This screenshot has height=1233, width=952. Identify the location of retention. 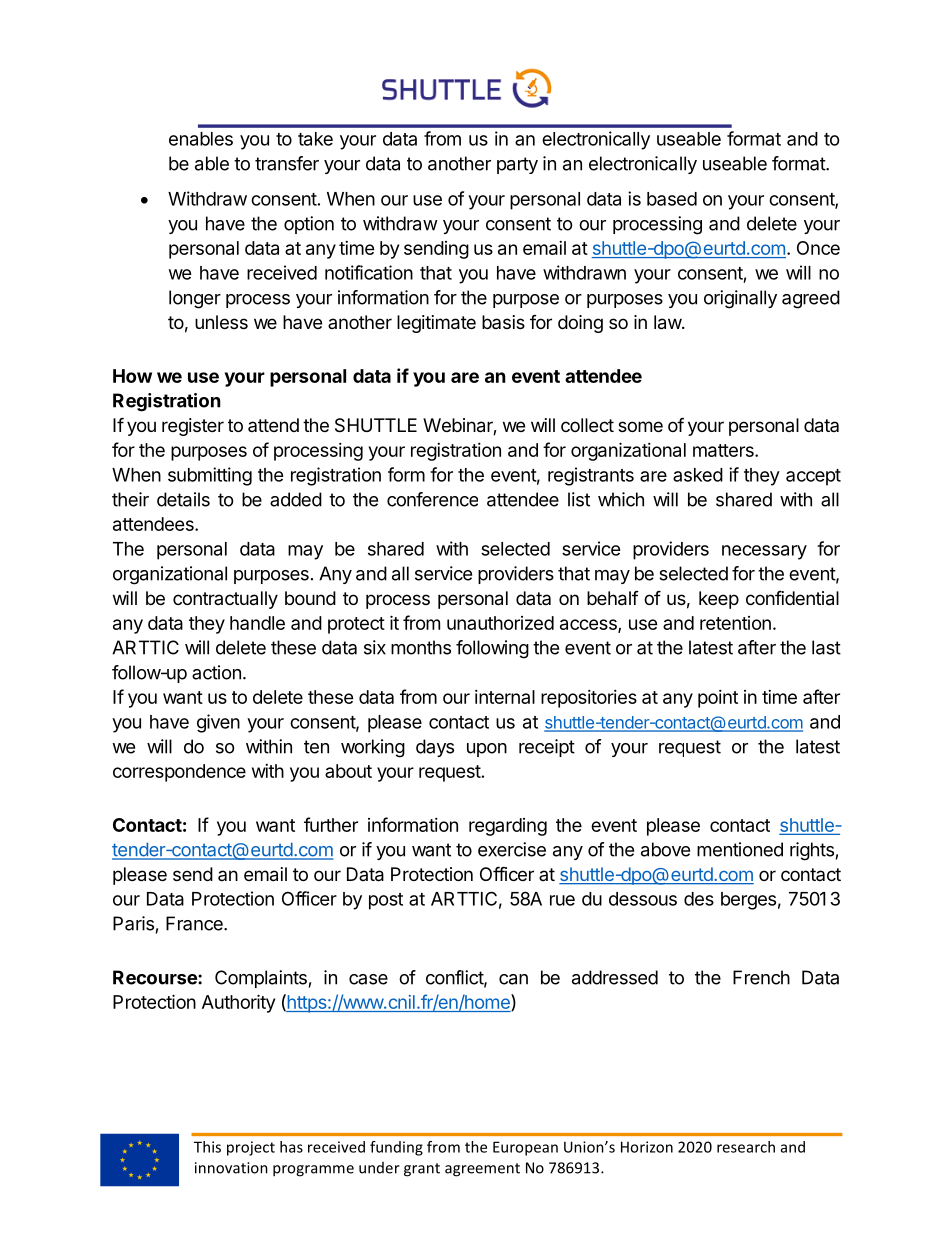
(735, 623).
